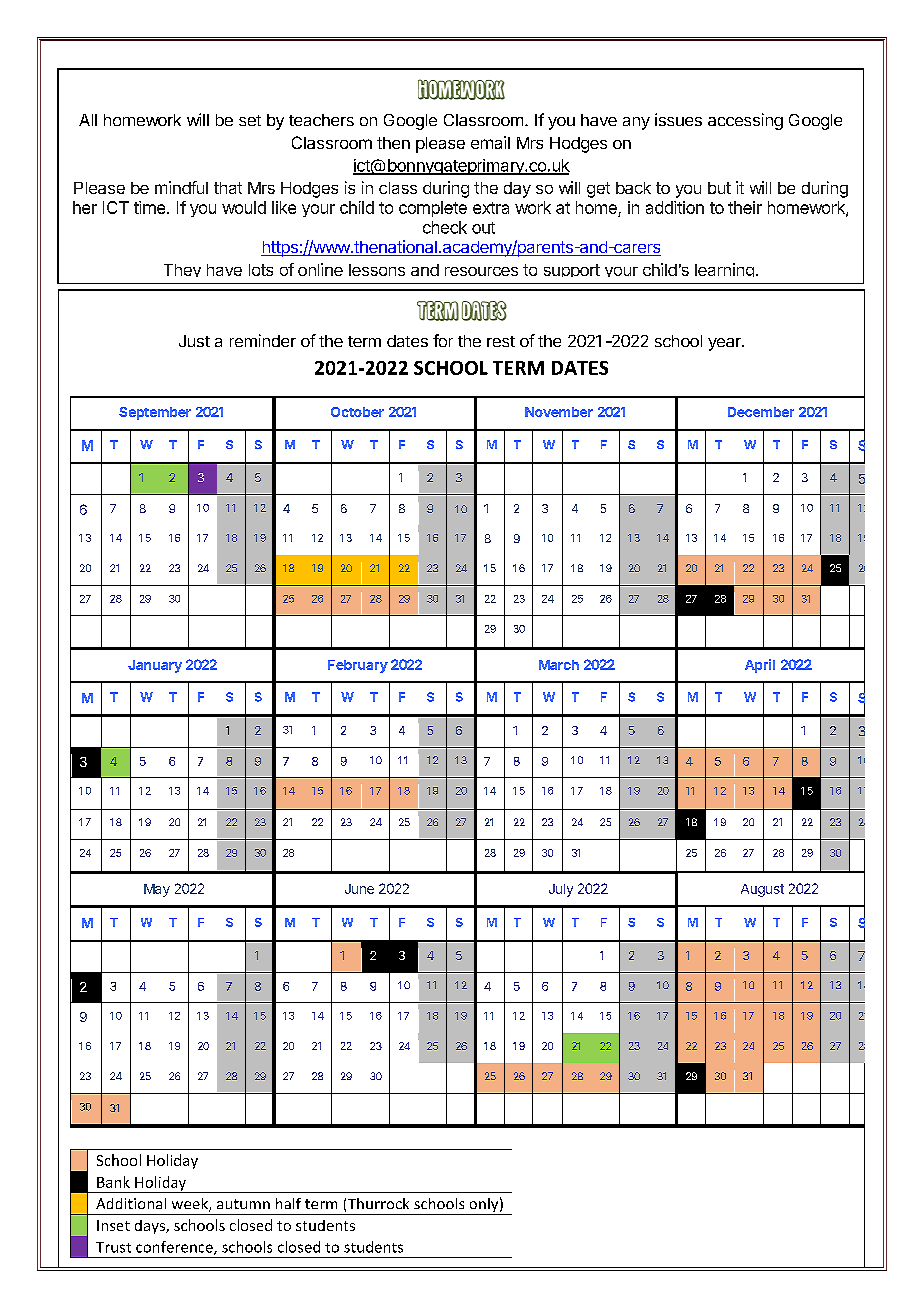  I want to click on January, so click(155, 666).
